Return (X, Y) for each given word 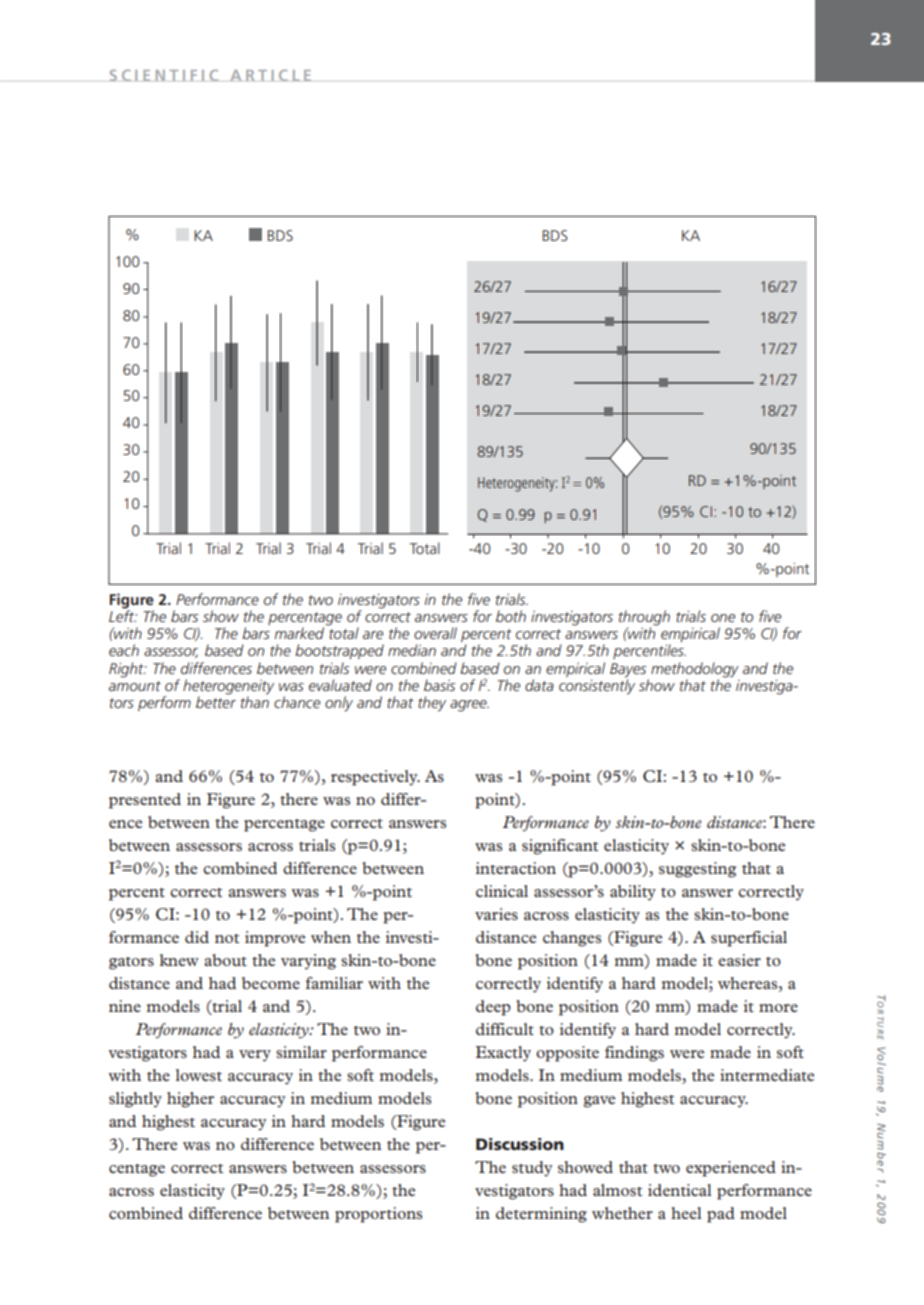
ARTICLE (270, 75)
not (227, 938)
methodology (695, 670)
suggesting (697, 870)
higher (190, 1100)
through (644, 619)
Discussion (520, 1144)
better (216, 701)
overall (435, 633)
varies (496, 914)
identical (679, 1190)
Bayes (628, 670)
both (511, 616)
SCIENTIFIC (164, 75)
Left (123, 615)
